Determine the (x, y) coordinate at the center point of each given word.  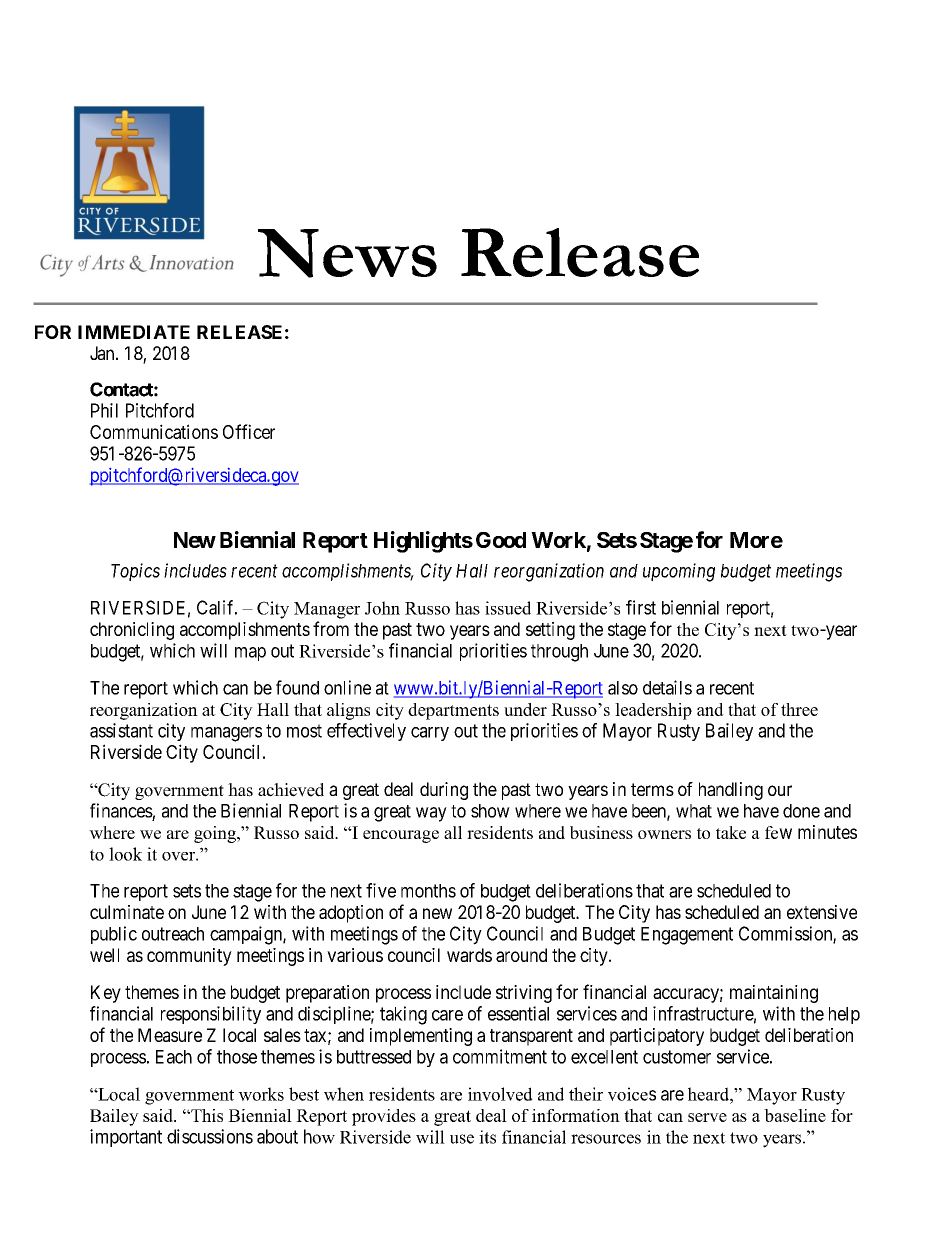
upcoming (679, 572)
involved (500, 1094)
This (206, 1115)
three (799, 709)
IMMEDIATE (134, 332)
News (347, 253)
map (250, 654)
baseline (795, 1115)
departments (453, 711)
